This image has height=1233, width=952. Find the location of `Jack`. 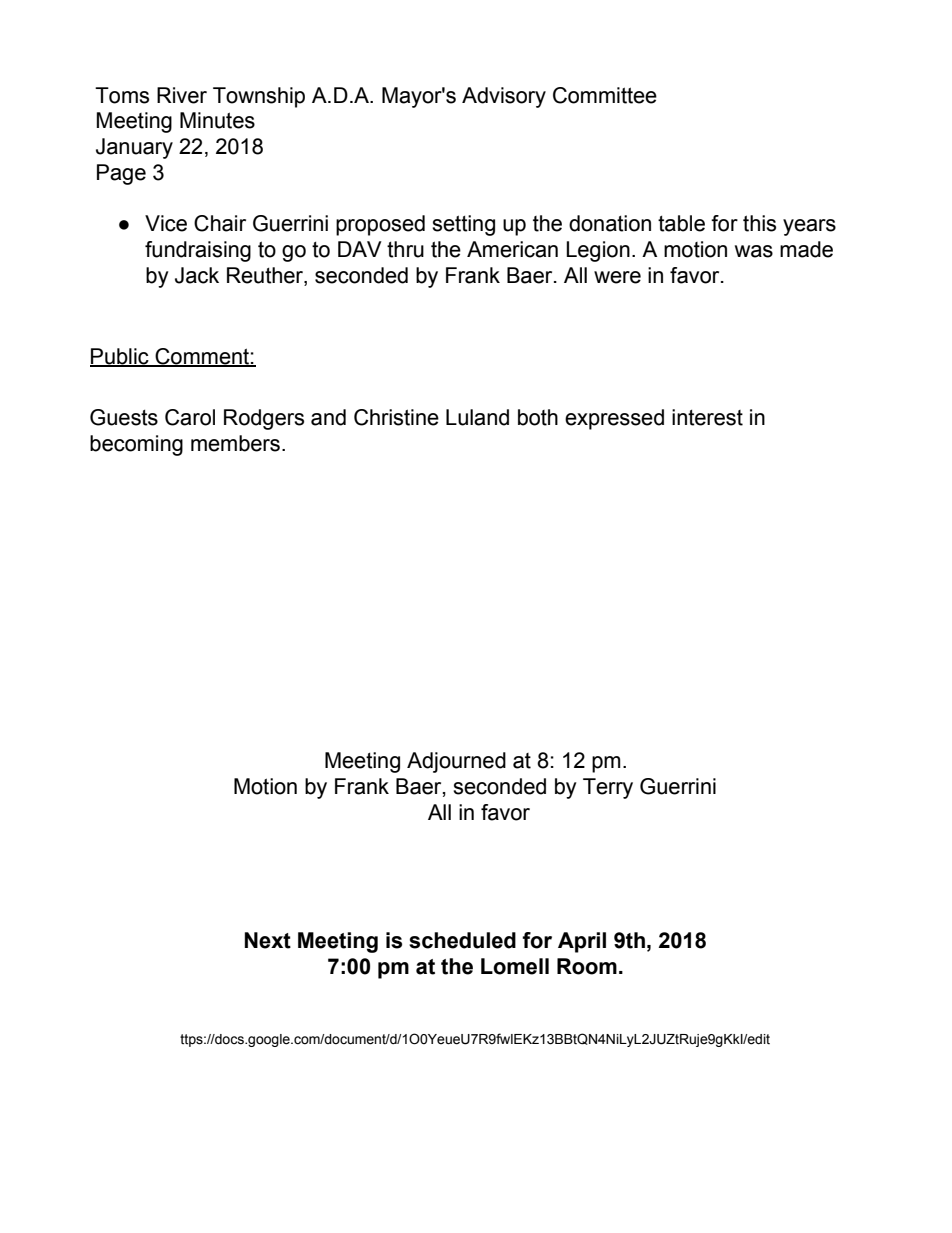

Jack is located at coordinates (197, 275).
